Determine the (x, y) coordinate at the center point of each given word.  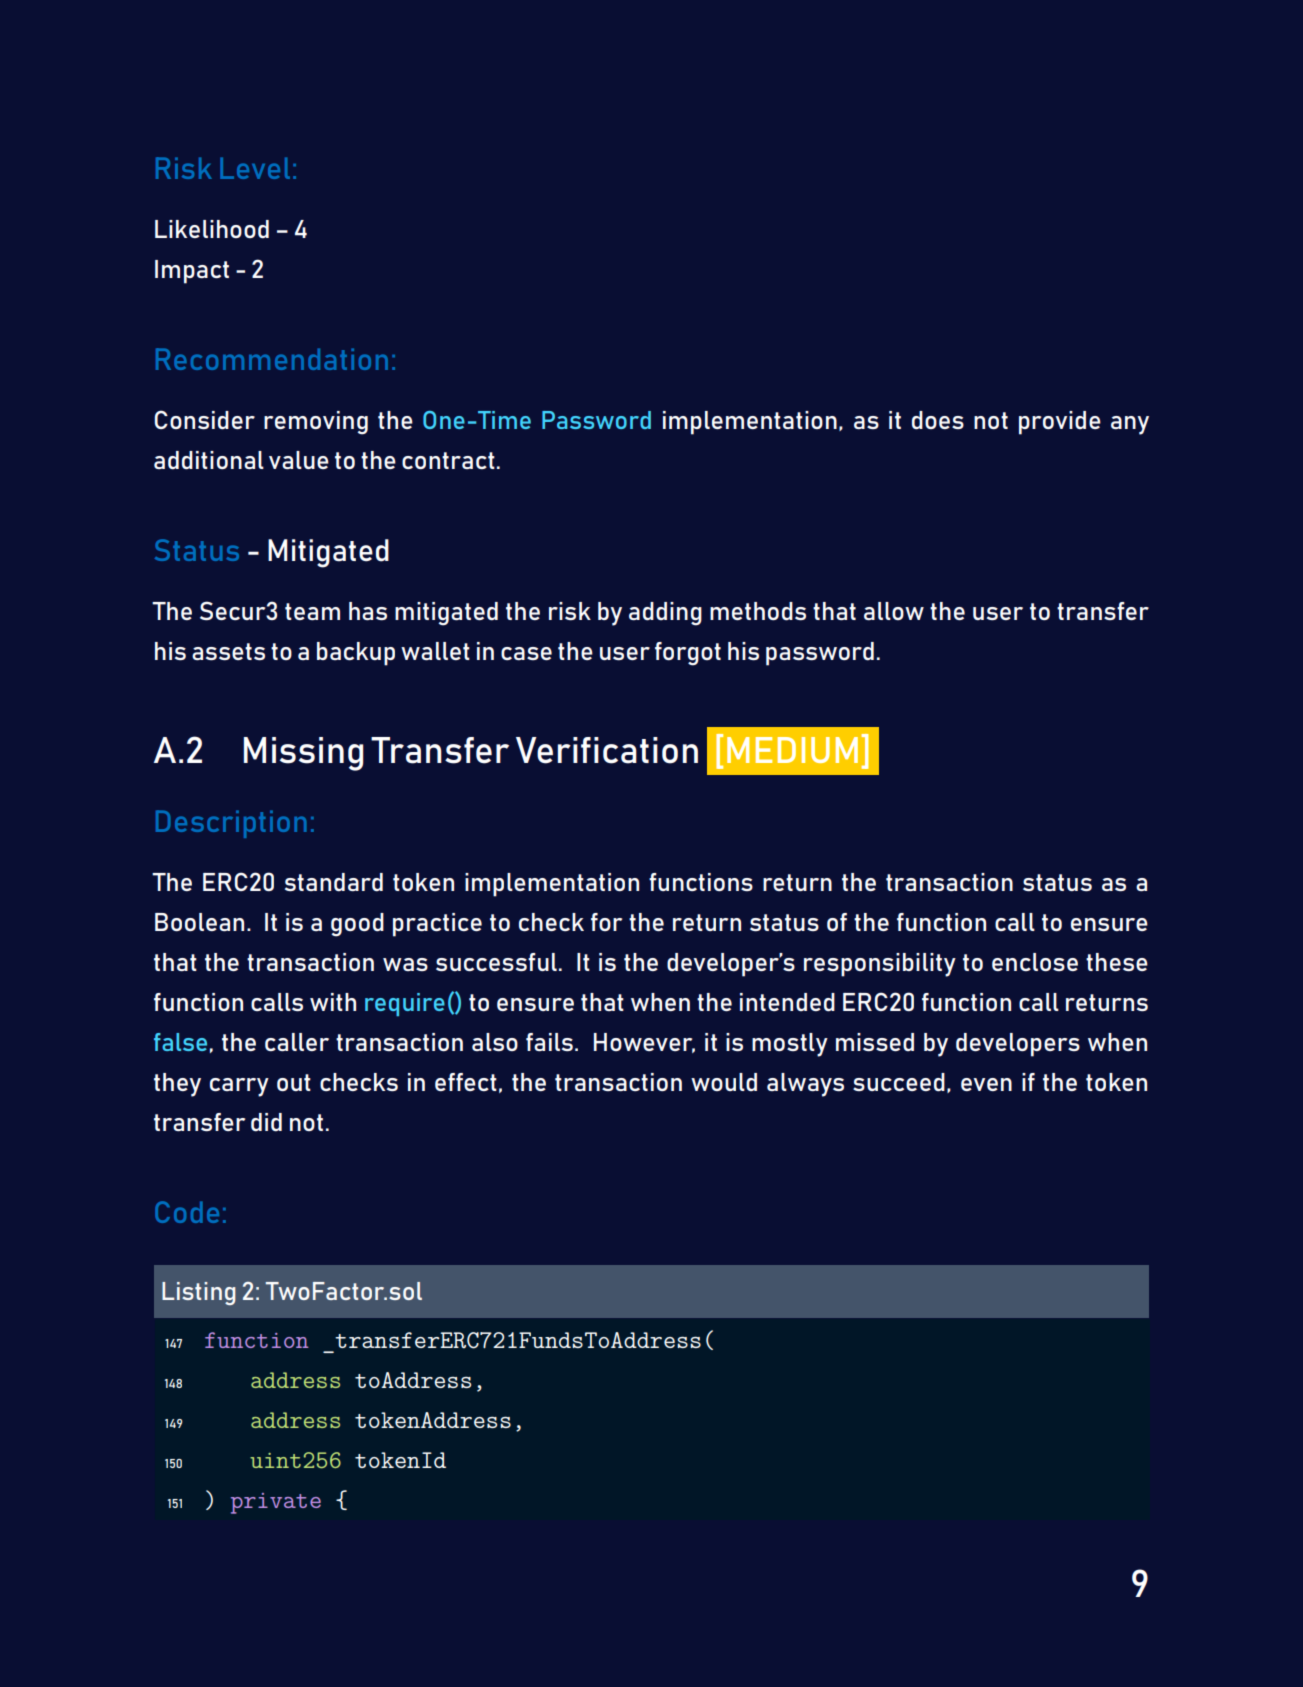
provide (1060, 423)
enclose (1035, 962)
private (276, 1503)
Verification (607, 750)
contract (448, 460)
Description (231, 824)
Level (255, 168)
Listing (199, 1293)
